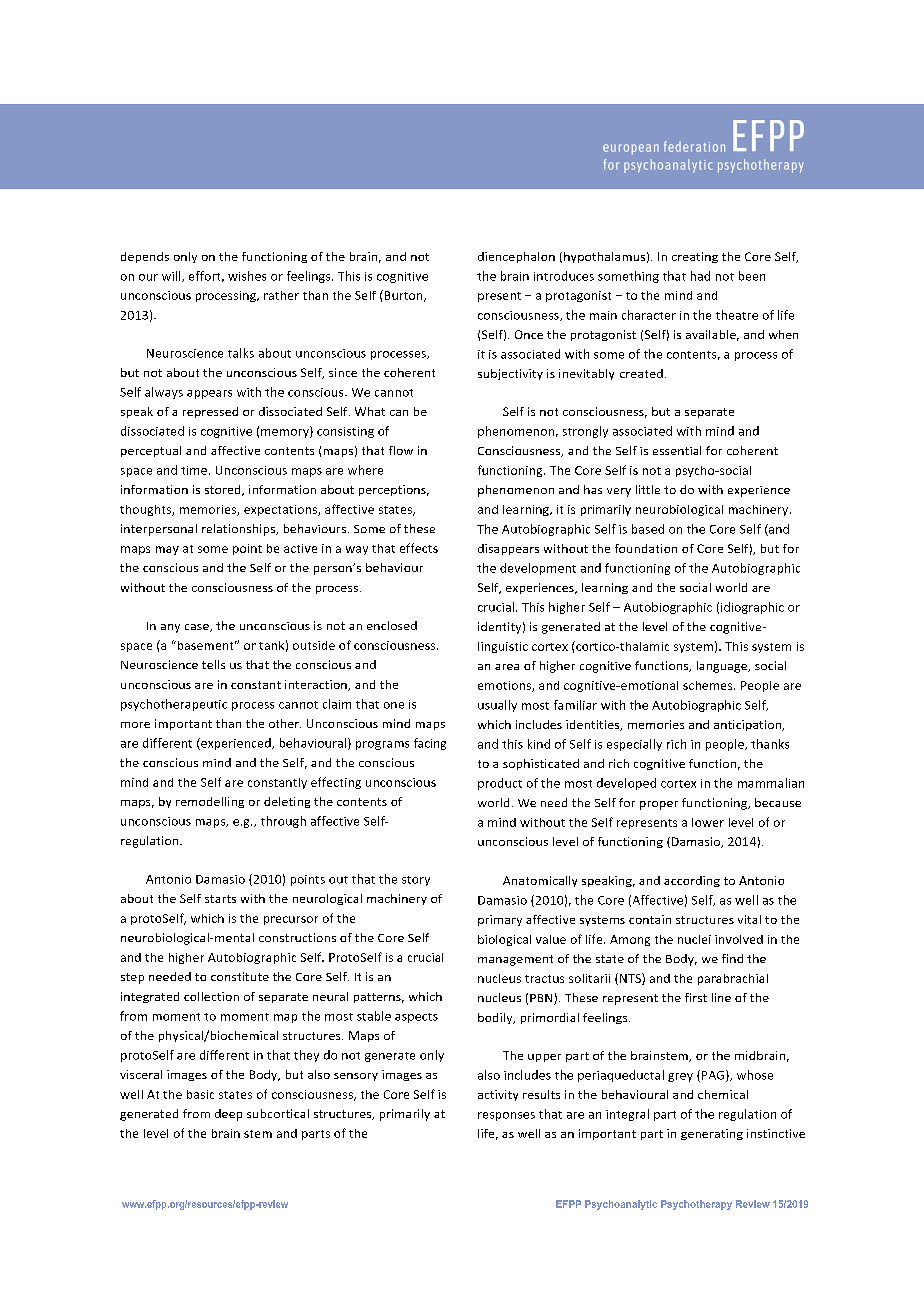  Describe the element at coordinates (210, 802) in the document. I see `remodelling` at that location.
